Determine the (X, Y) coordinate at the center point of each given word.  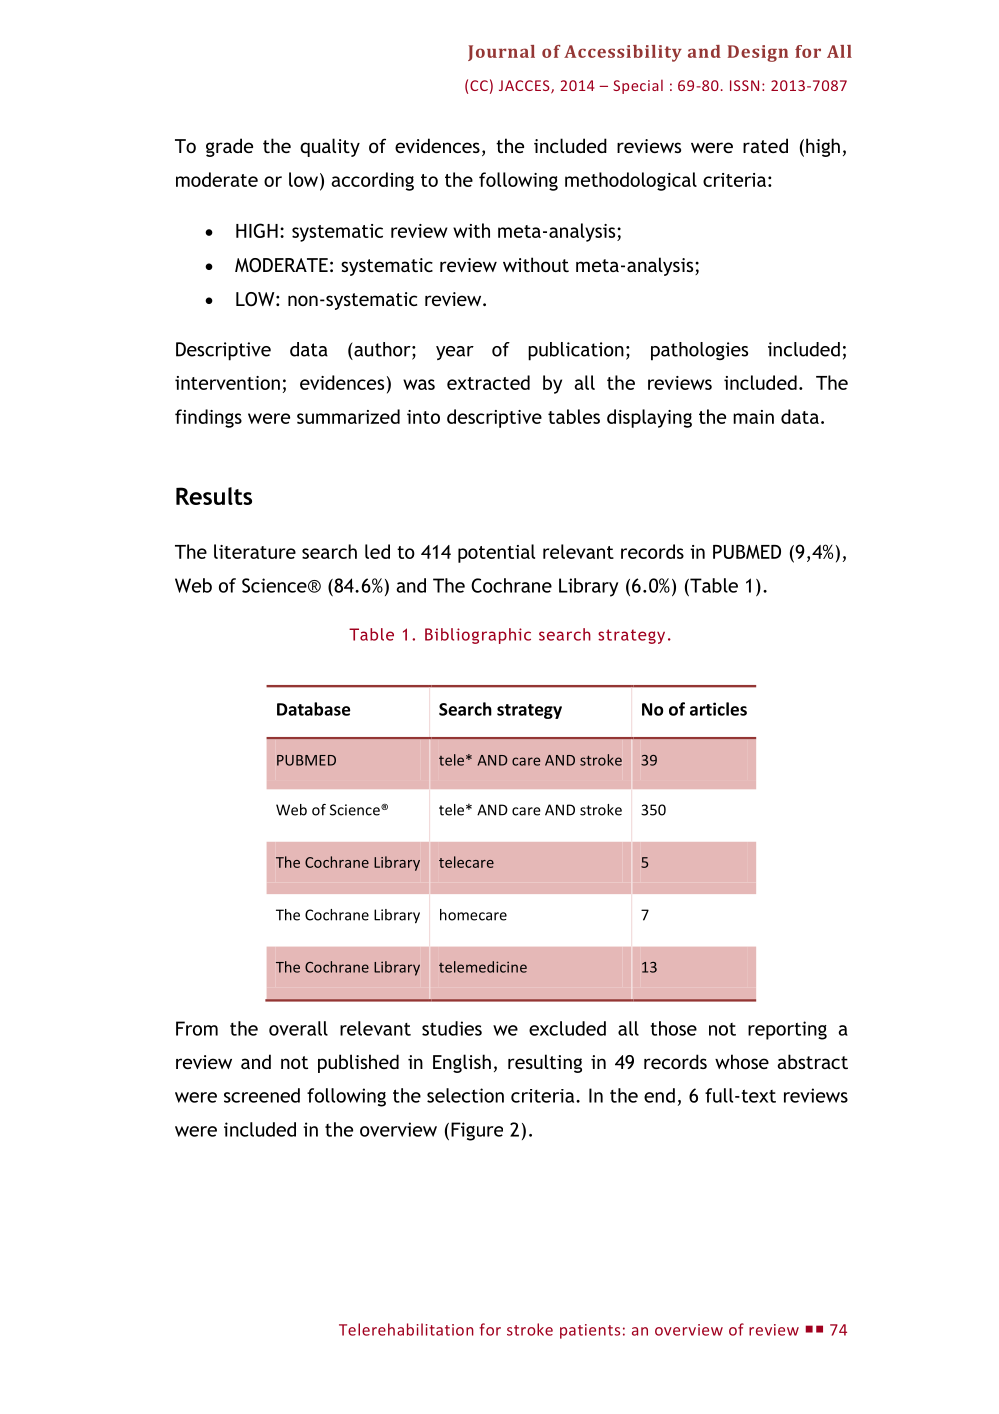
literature (255, 551)
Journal (501, 53)
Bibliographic (478, 636)
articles (718, 709)
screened (262, 1095)
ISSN (744, 85)
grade (229, 147)
